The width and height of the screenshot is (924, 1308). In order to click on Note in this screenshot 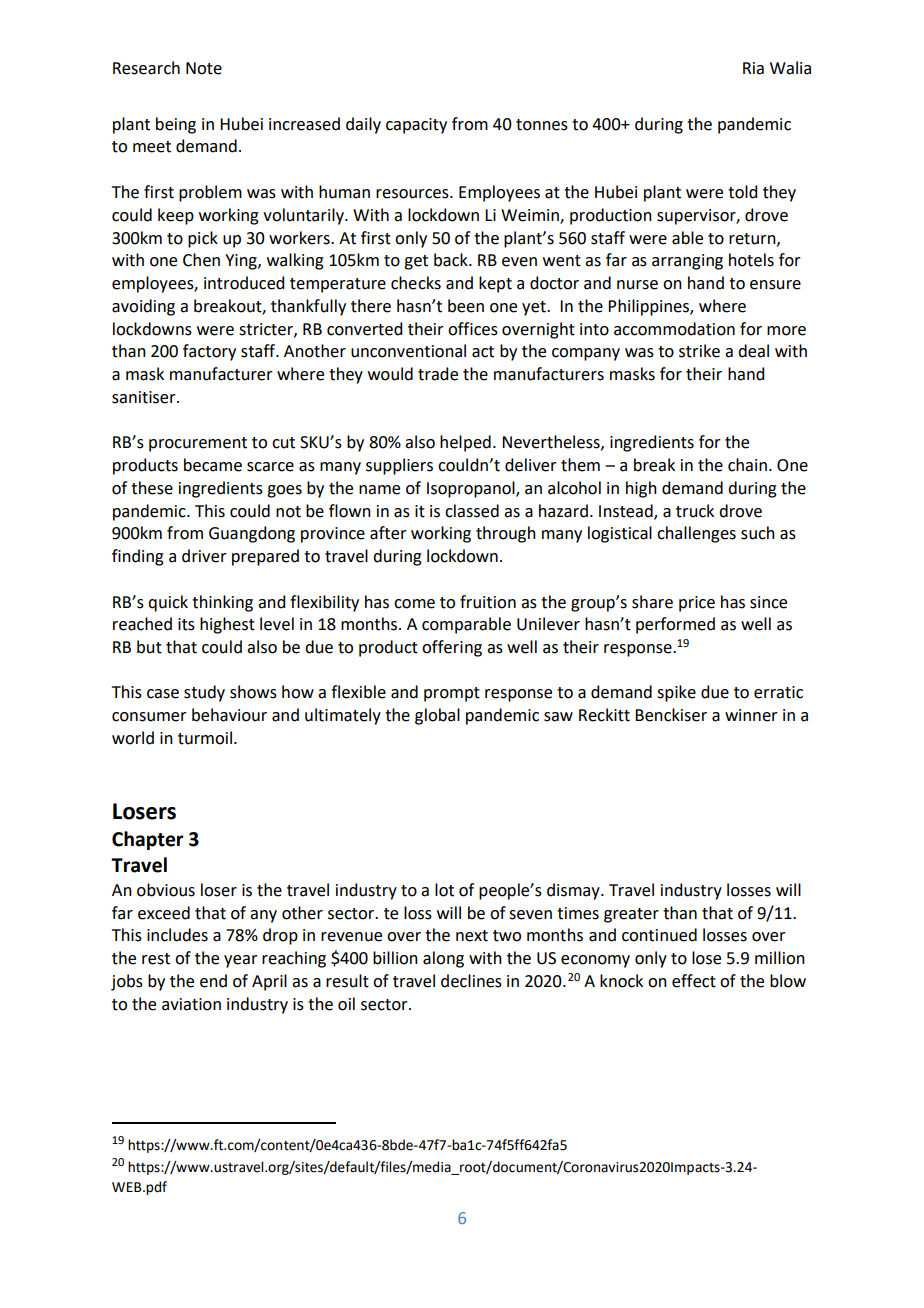, I will do `click(204, 68)`.
